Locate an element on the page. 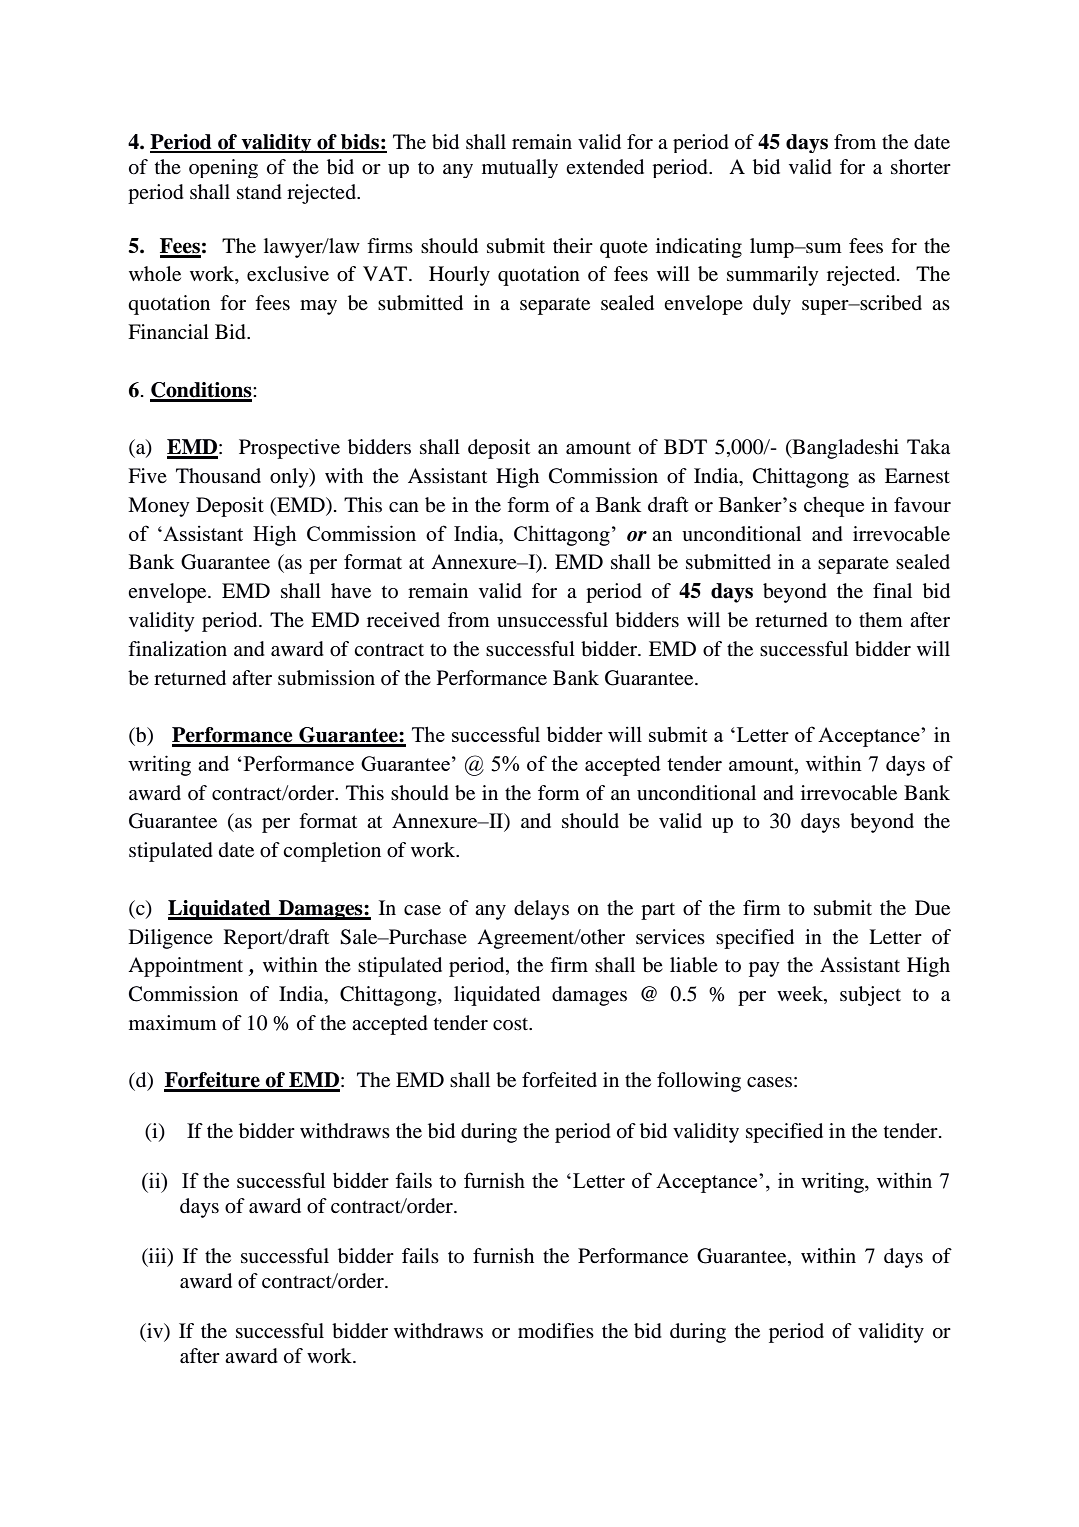 Image resolution: width=1079 pixels, height=1527 pixels. cheque is located at coordinates (834, 506).
